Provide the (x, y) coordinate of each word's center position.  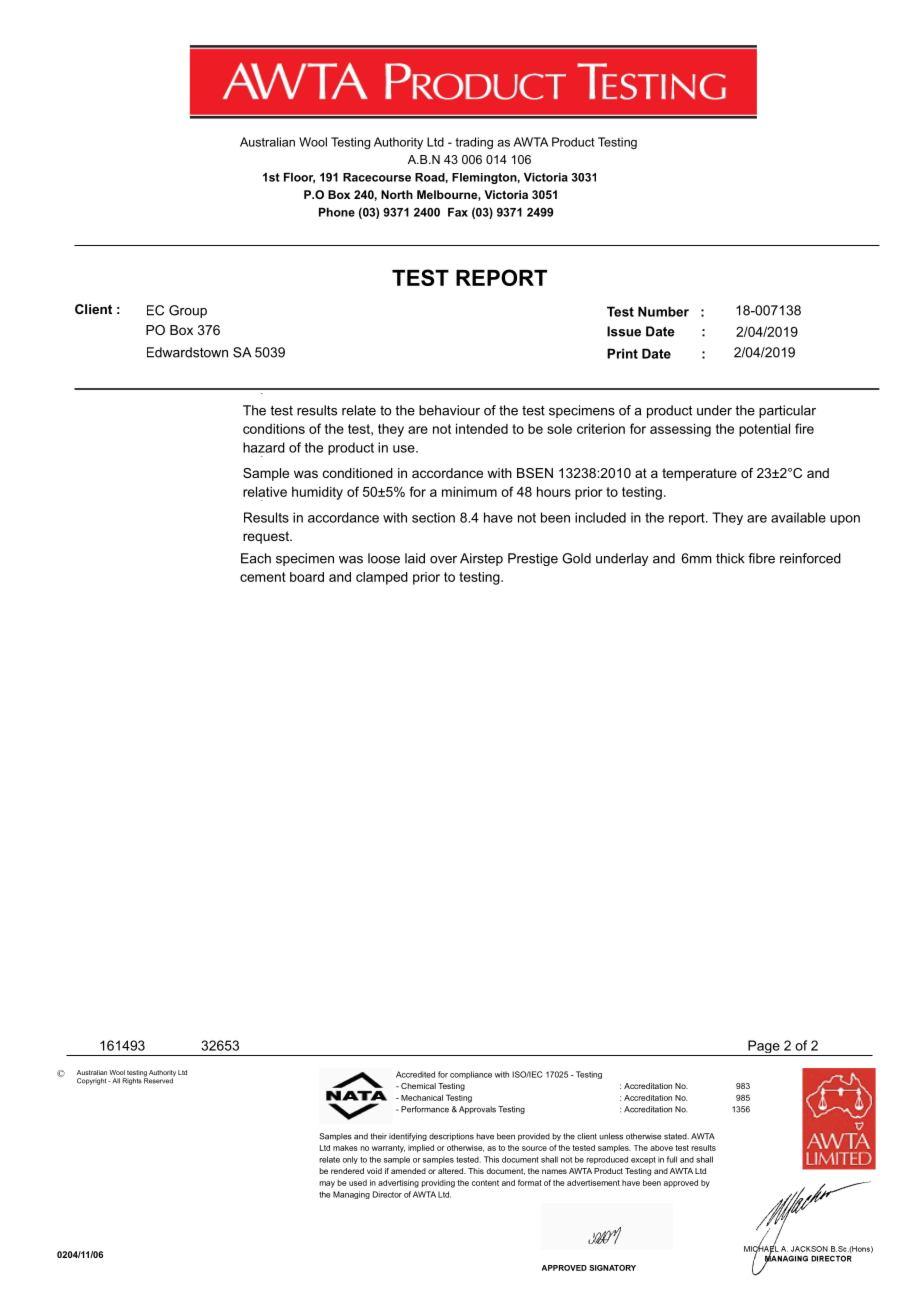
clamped (382, 578)
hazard (264, 447)
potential (764, 430)
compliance (471, 1075)
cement (263, 577)
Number (663, 311)
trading (474, 143)
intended (482, 428)
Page (764, 1048)
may (327, 1184)
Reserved (159, 1080)
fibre (761, 558)
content (485, 1183)
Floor (299, 178)
